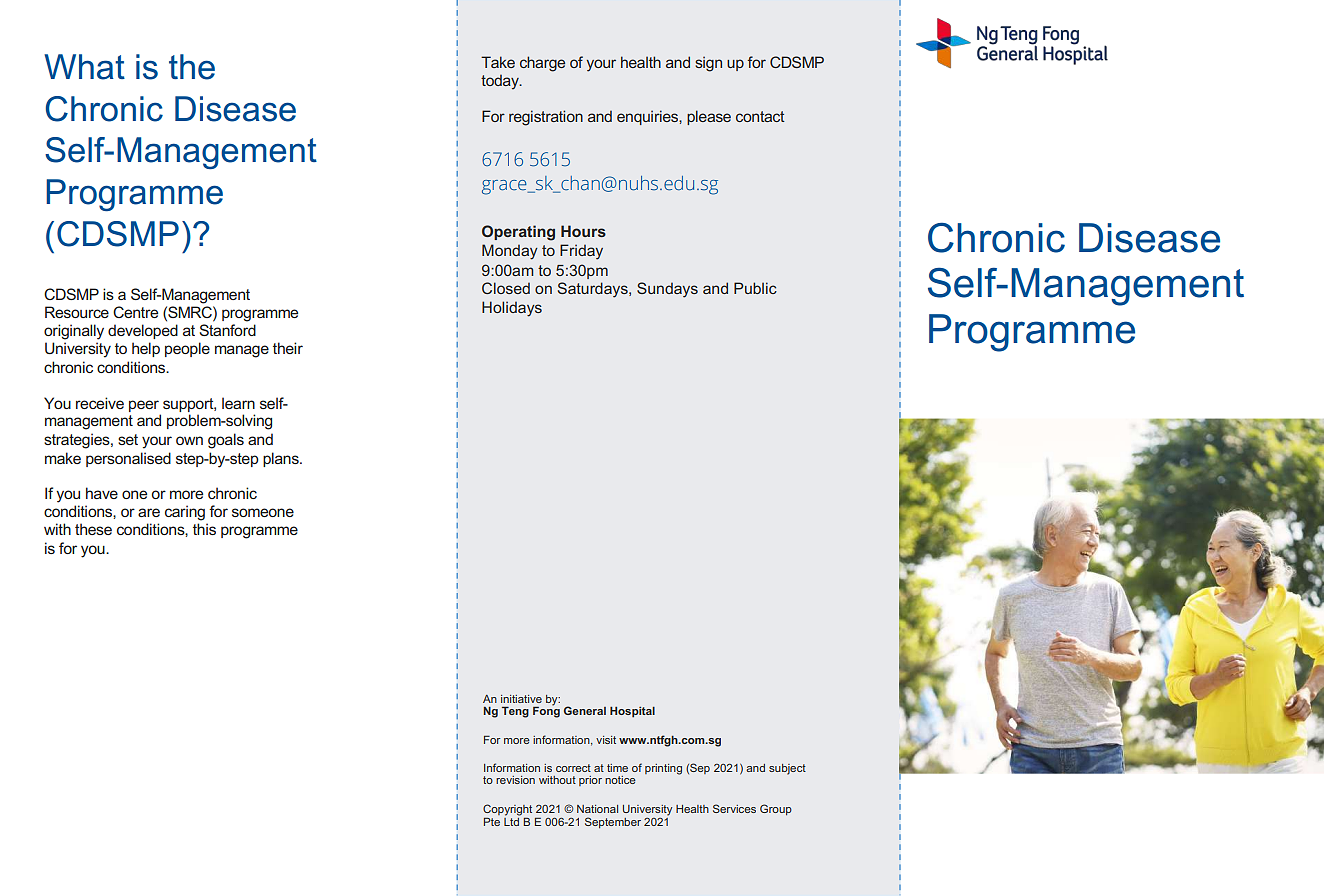 The width and height of the document is (1324, 896). Describe the element at coordinates (512, 820) in the document. I see `Ltd` at that location.
